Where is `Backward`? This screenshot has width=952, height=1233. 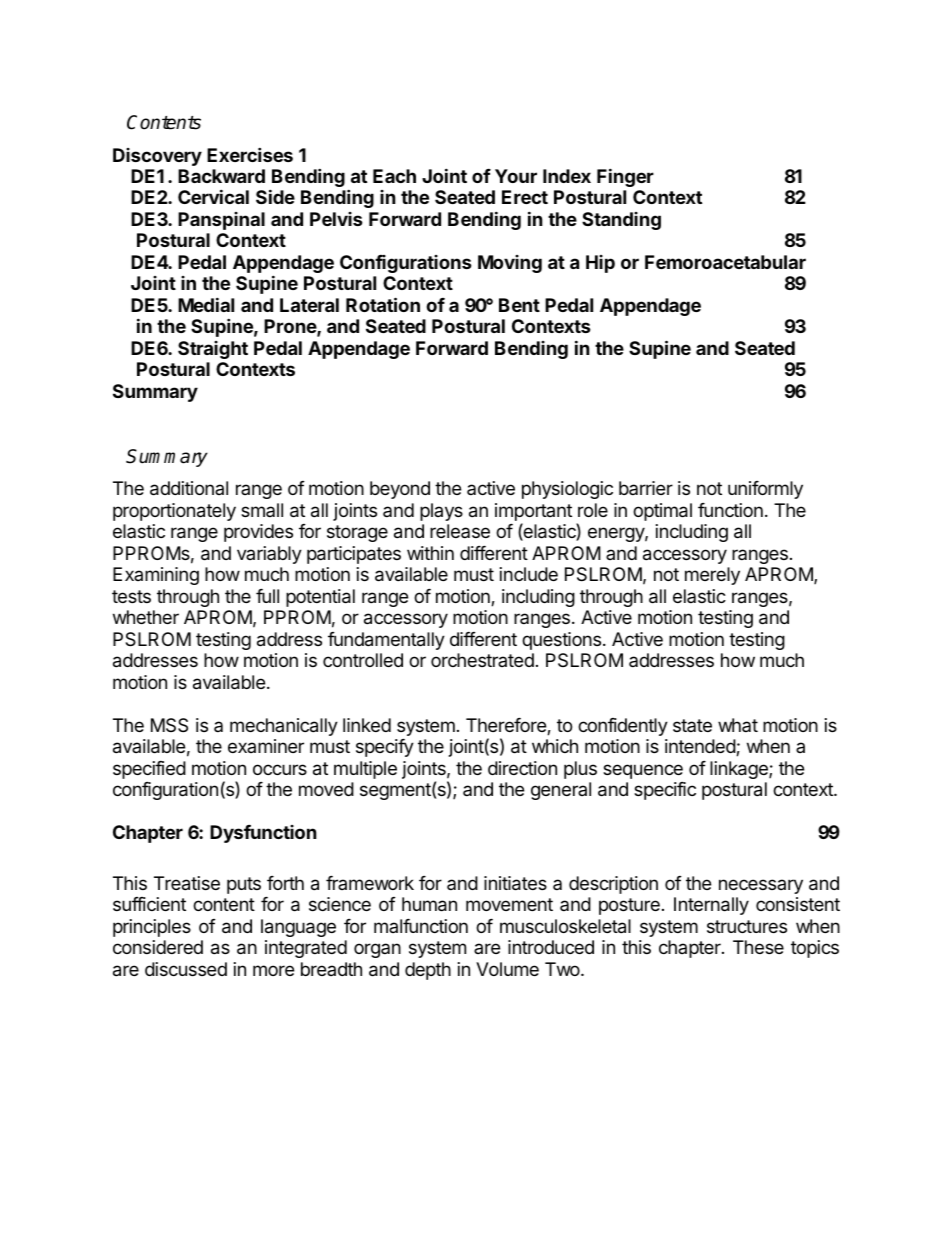 Backward is located at coordinates (221, 176).
